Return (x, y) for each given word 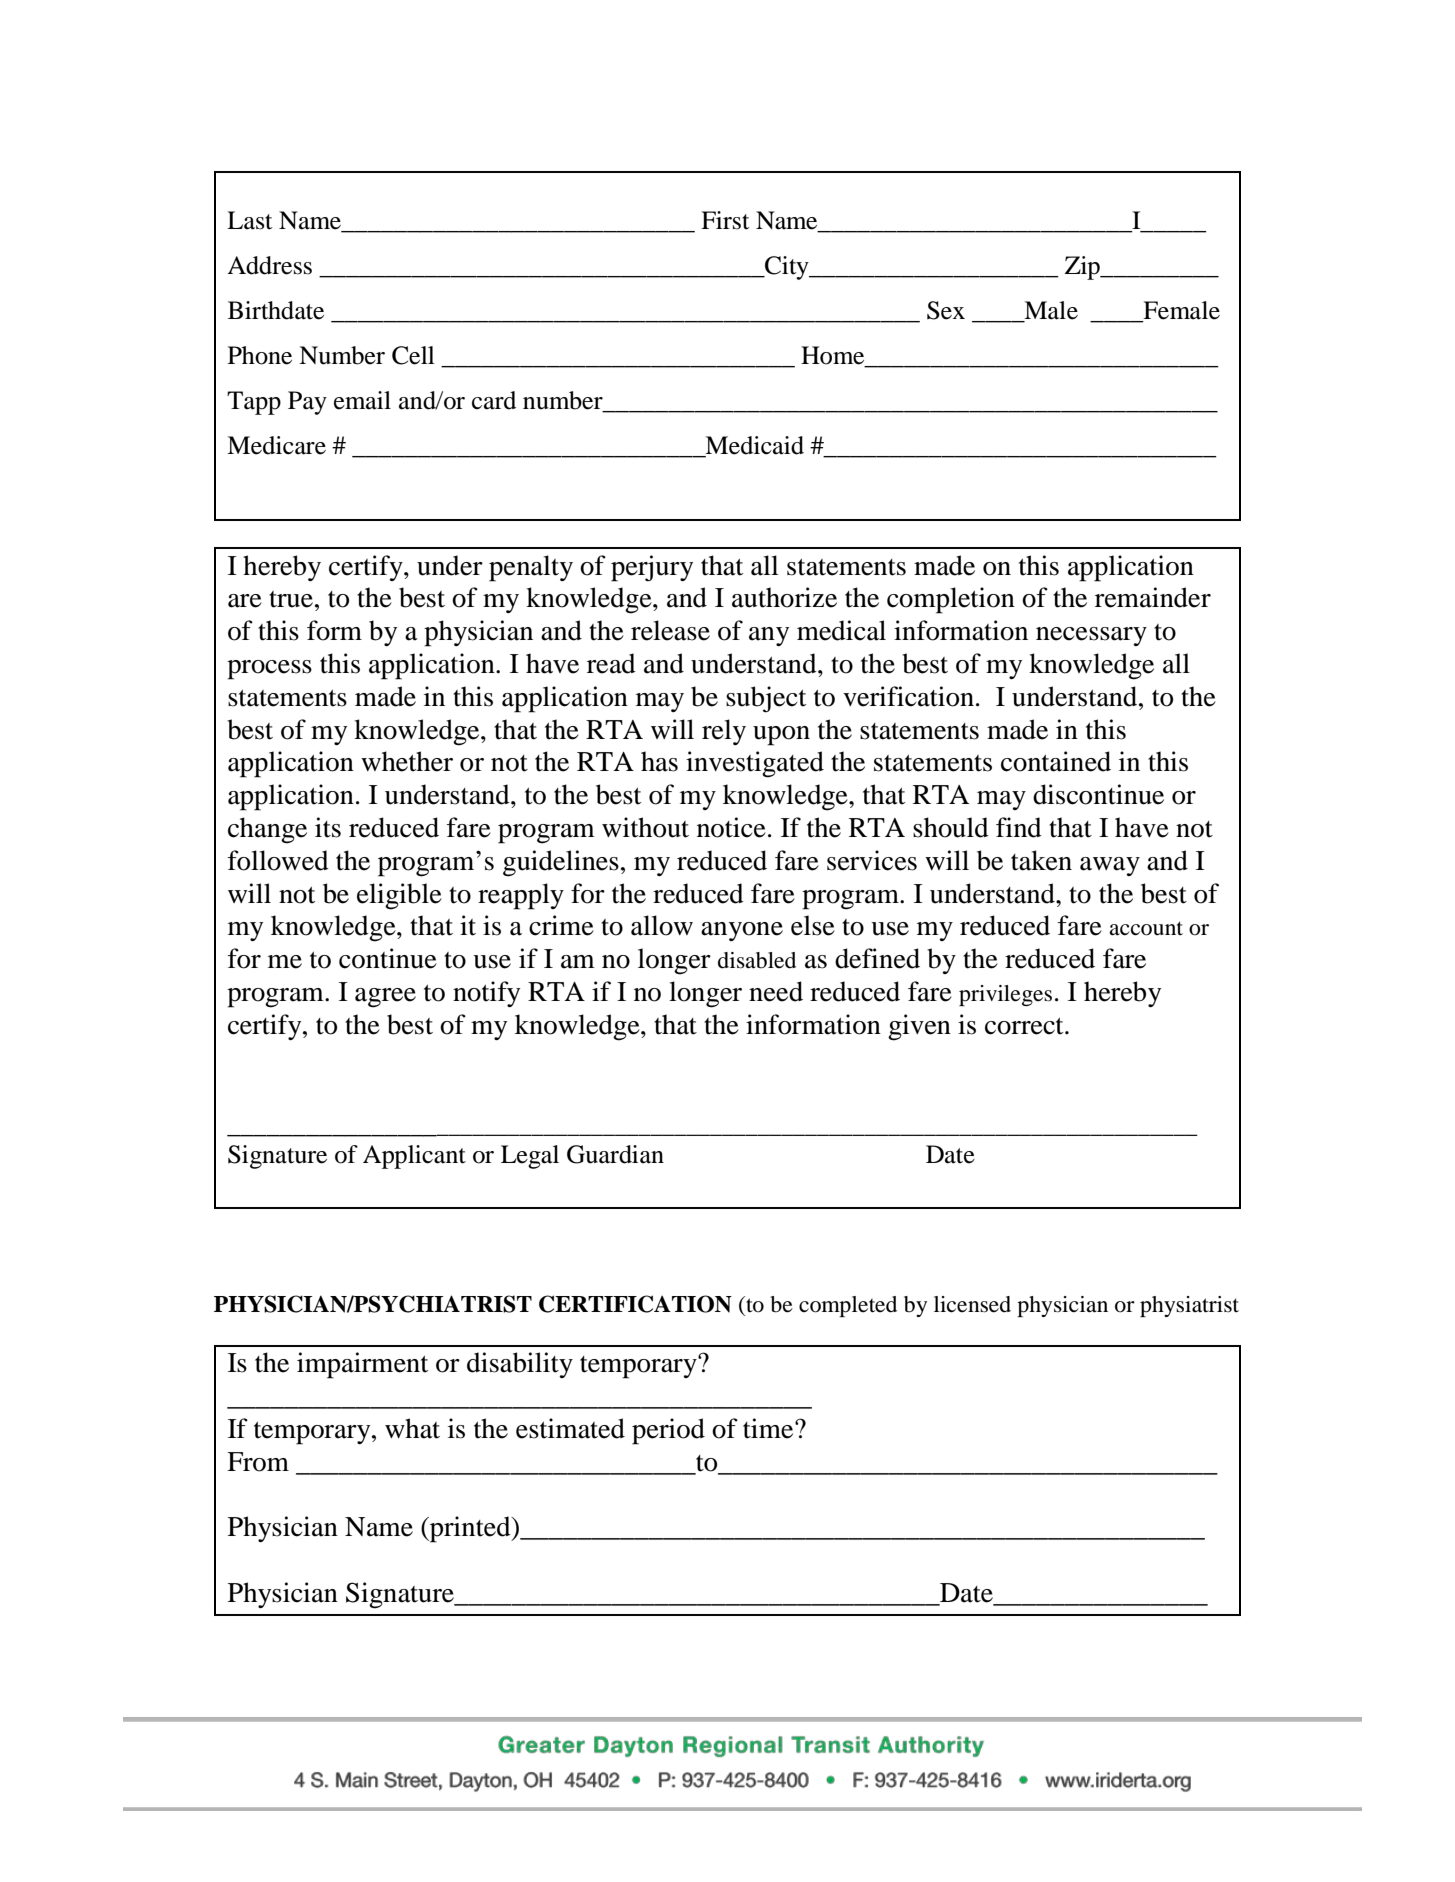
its (328, 827)
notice (731, 827)
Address (269, 265)
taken (1041, 860)
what (412, 1428)
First (725, 220)
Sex (946, 310)
